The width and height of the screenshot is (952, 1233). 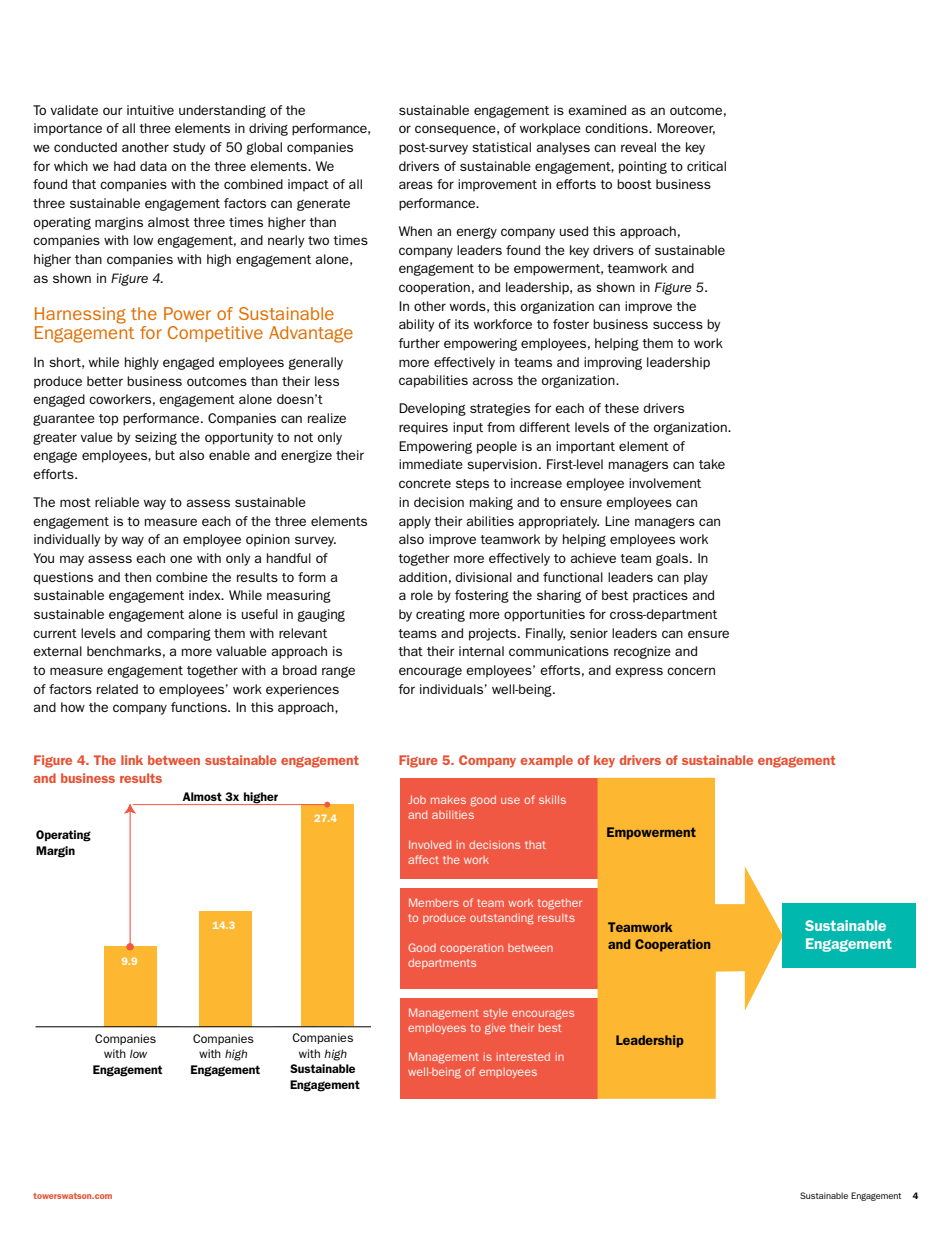 I want to click on give, so click(x=495, y=1029).
